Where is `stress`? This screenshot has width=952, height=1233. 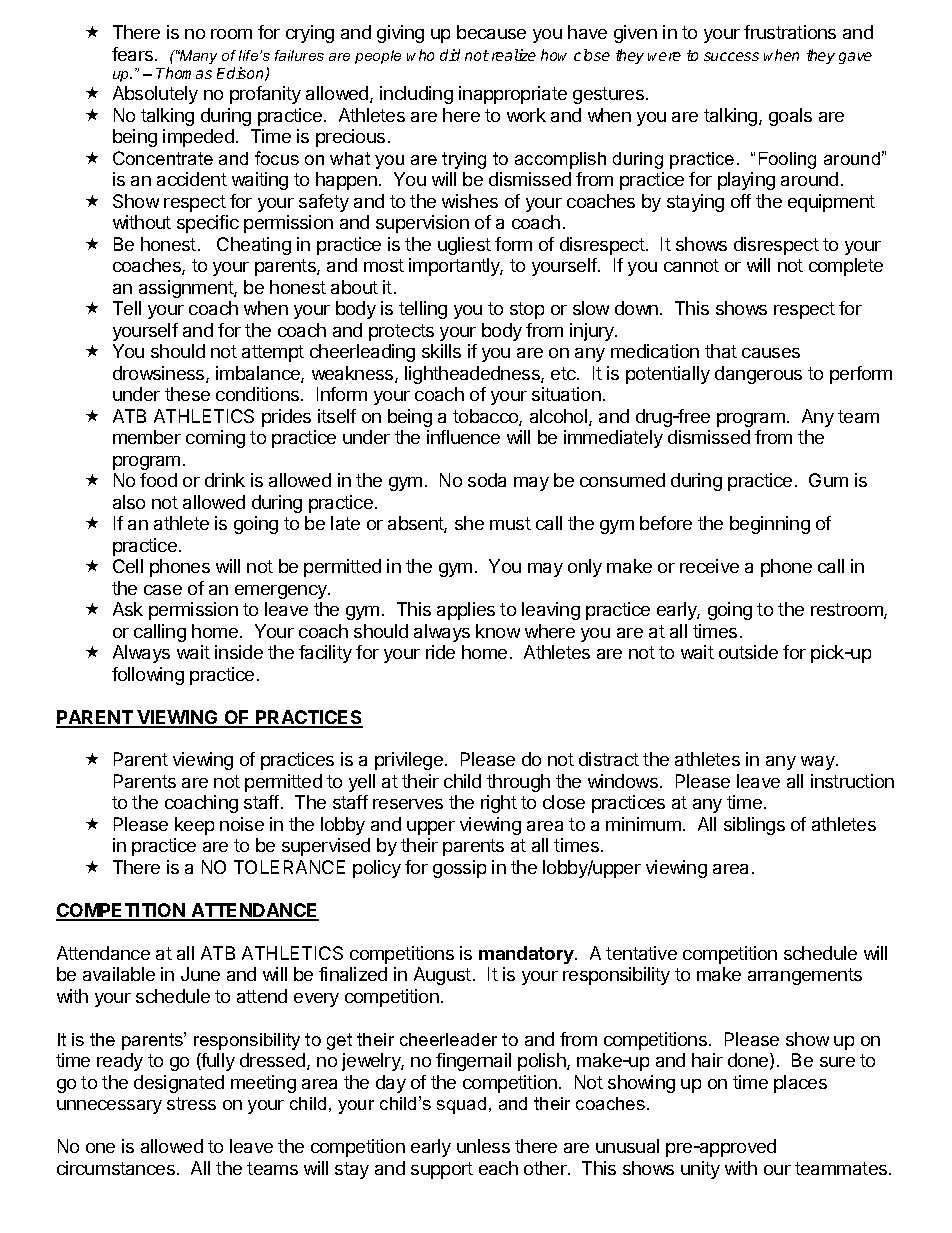 stress is located at coordinates (191, 1103).
